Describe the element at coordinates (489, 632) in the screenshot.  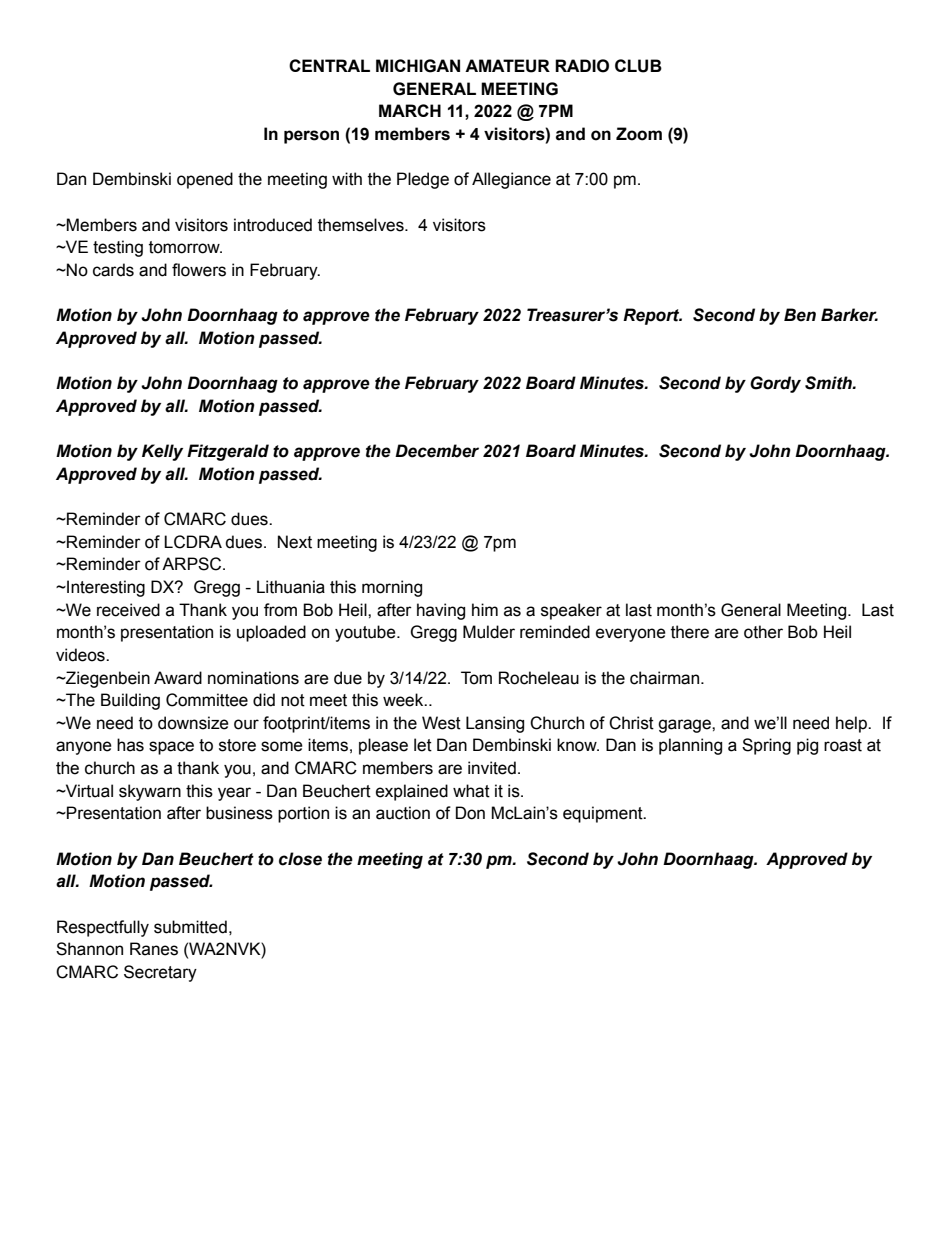
I see `Mulder` at that location.
